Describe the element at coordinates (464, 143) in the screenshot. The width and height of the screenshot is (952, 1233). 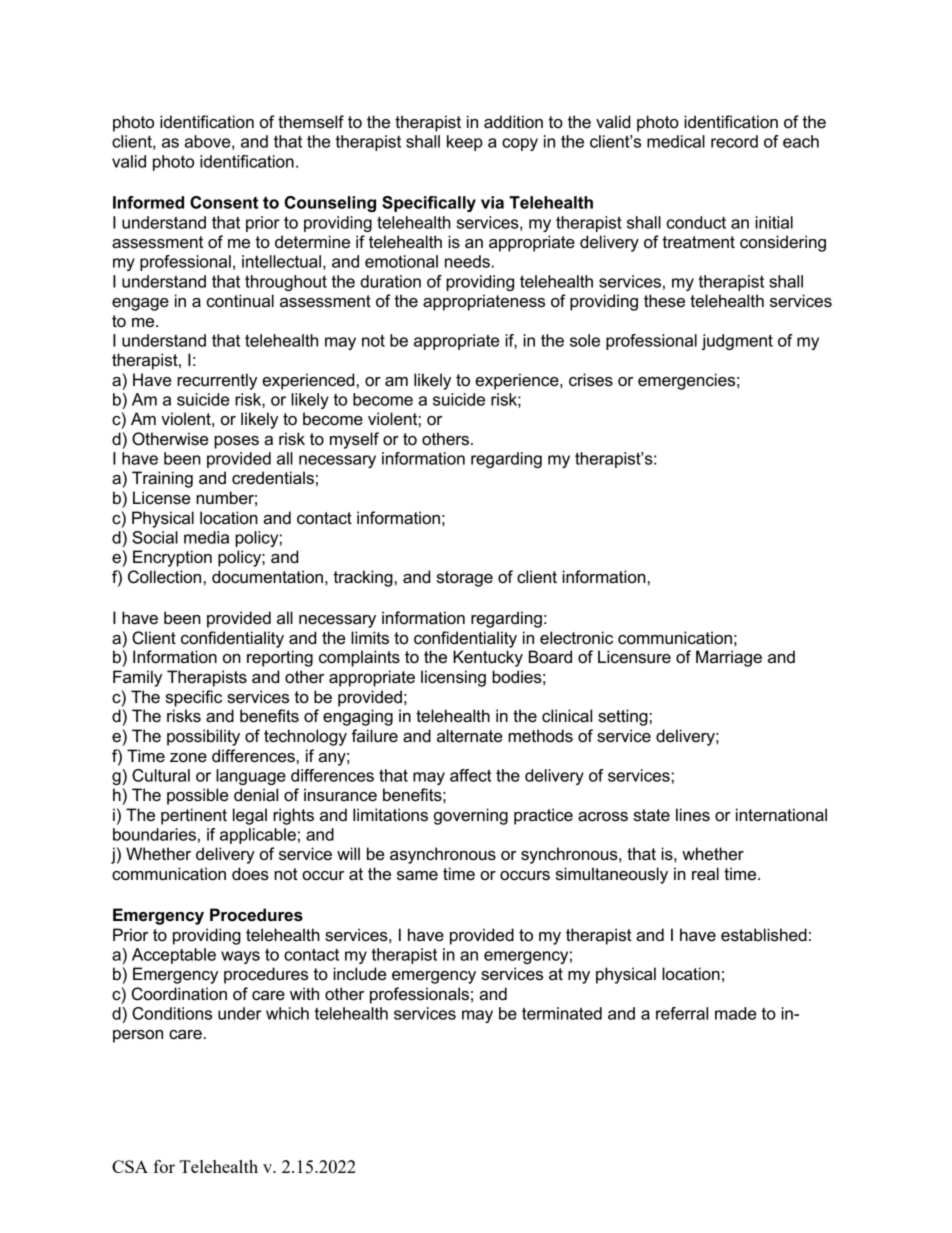
I see `keep` at that location.
